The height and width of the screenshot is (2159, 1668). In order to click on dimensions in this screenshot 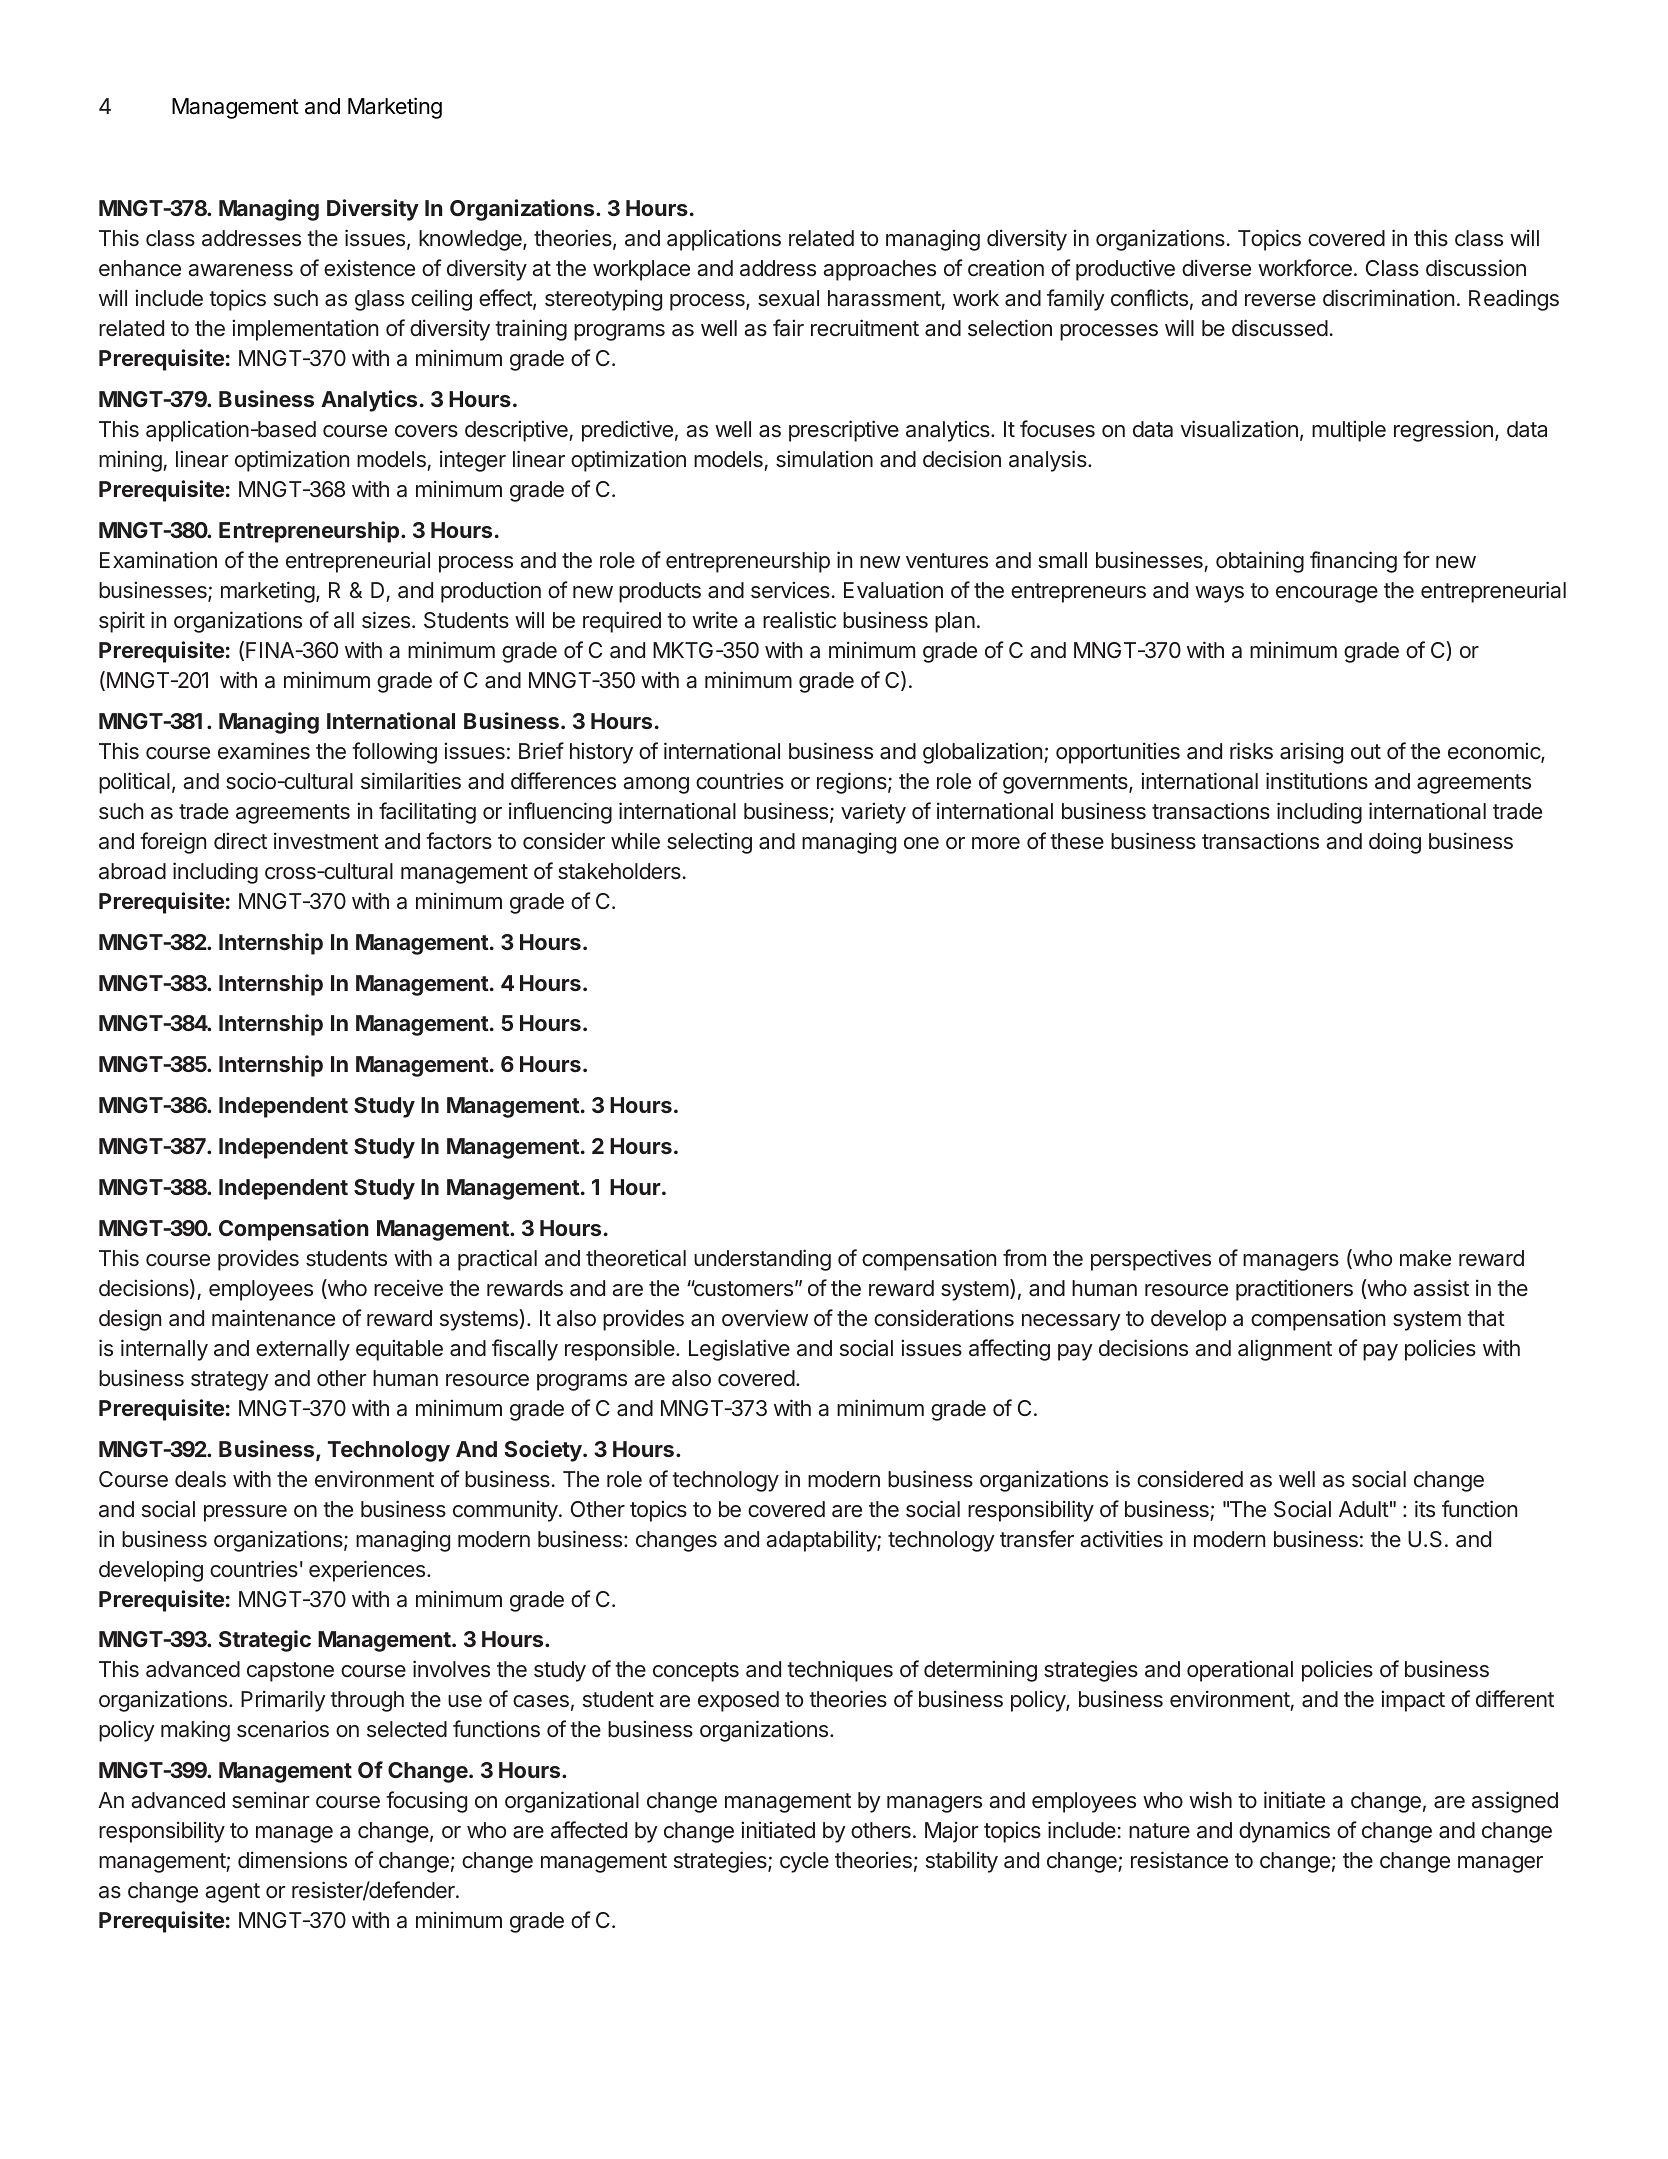, I will do `click(292, 1860)`.
